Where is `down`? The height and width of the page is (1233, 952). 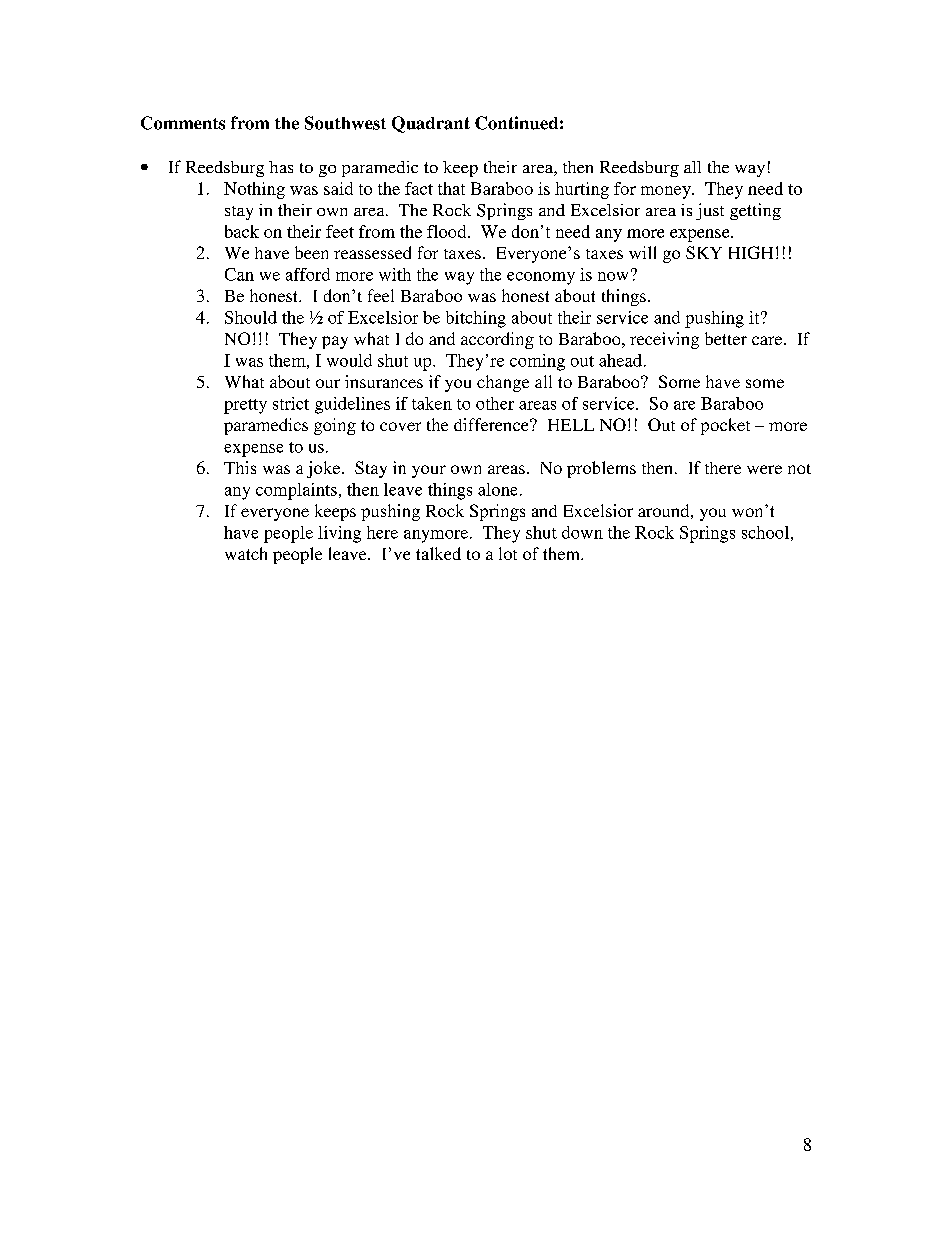
down is located at coordinates (582, 532).
